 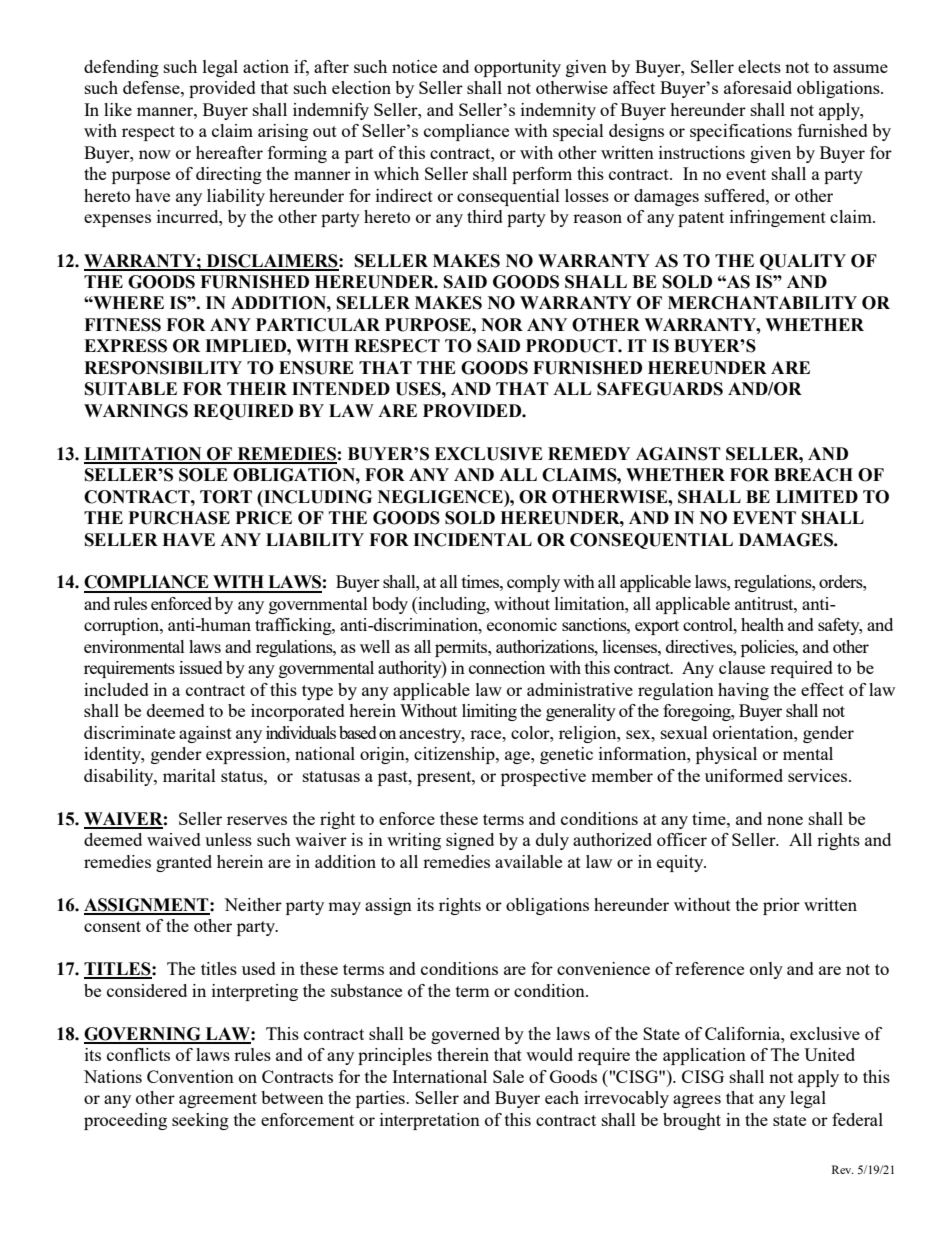 I want to click on action, so click(x=266, y=66).
